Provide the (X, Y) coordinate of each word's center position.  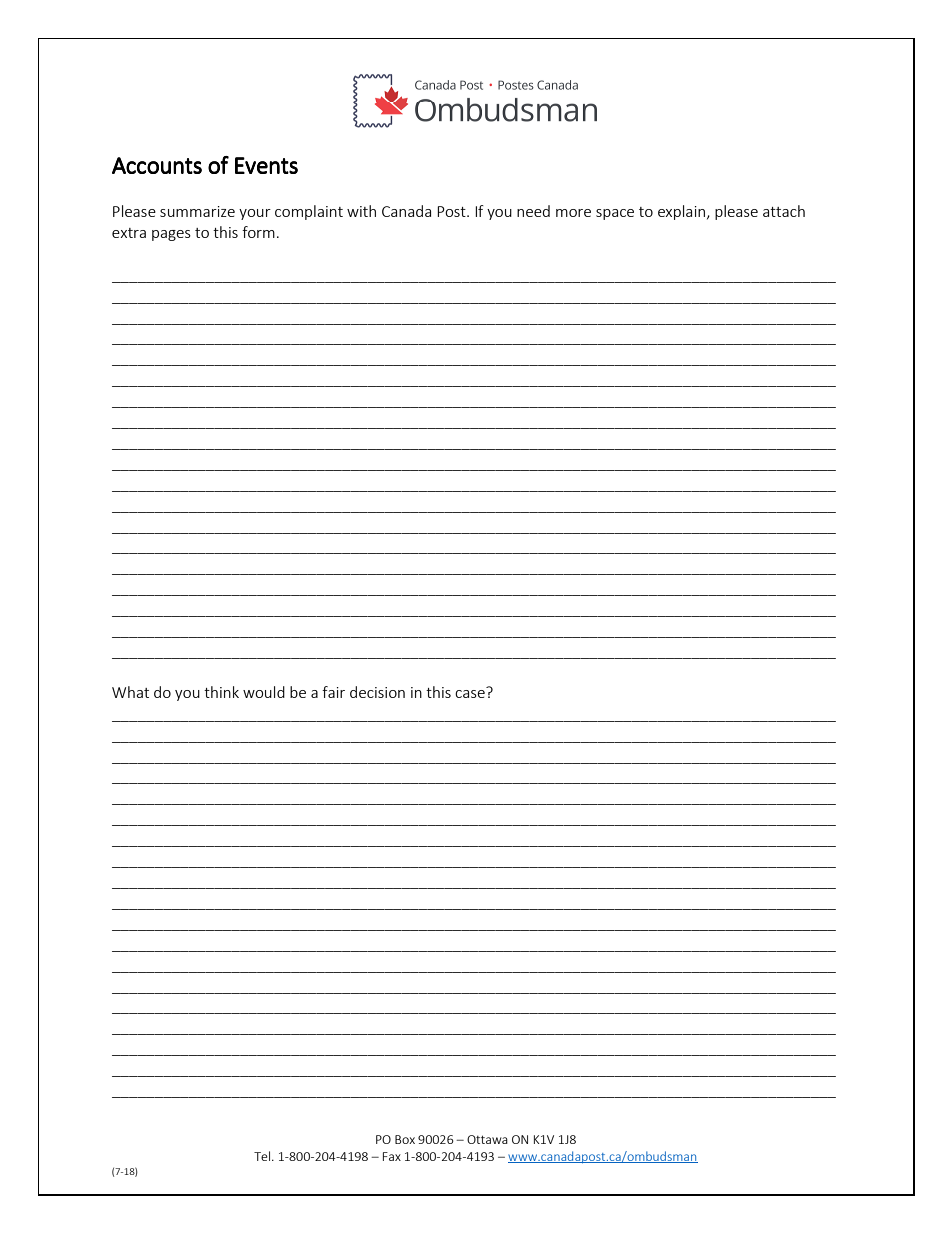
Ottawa (487, 1139)
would (264, 692)
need (533, 211)
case (471, 692)
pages (171, 235)
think (221, 692)
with (361, 211)
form (258, 232)
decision (377, 692)
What (130, 692)
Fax (392, 1156)
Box (405, 1139)
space (615, 214)
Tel (262, 1156)
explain (681, 212)
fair (333, 692)
